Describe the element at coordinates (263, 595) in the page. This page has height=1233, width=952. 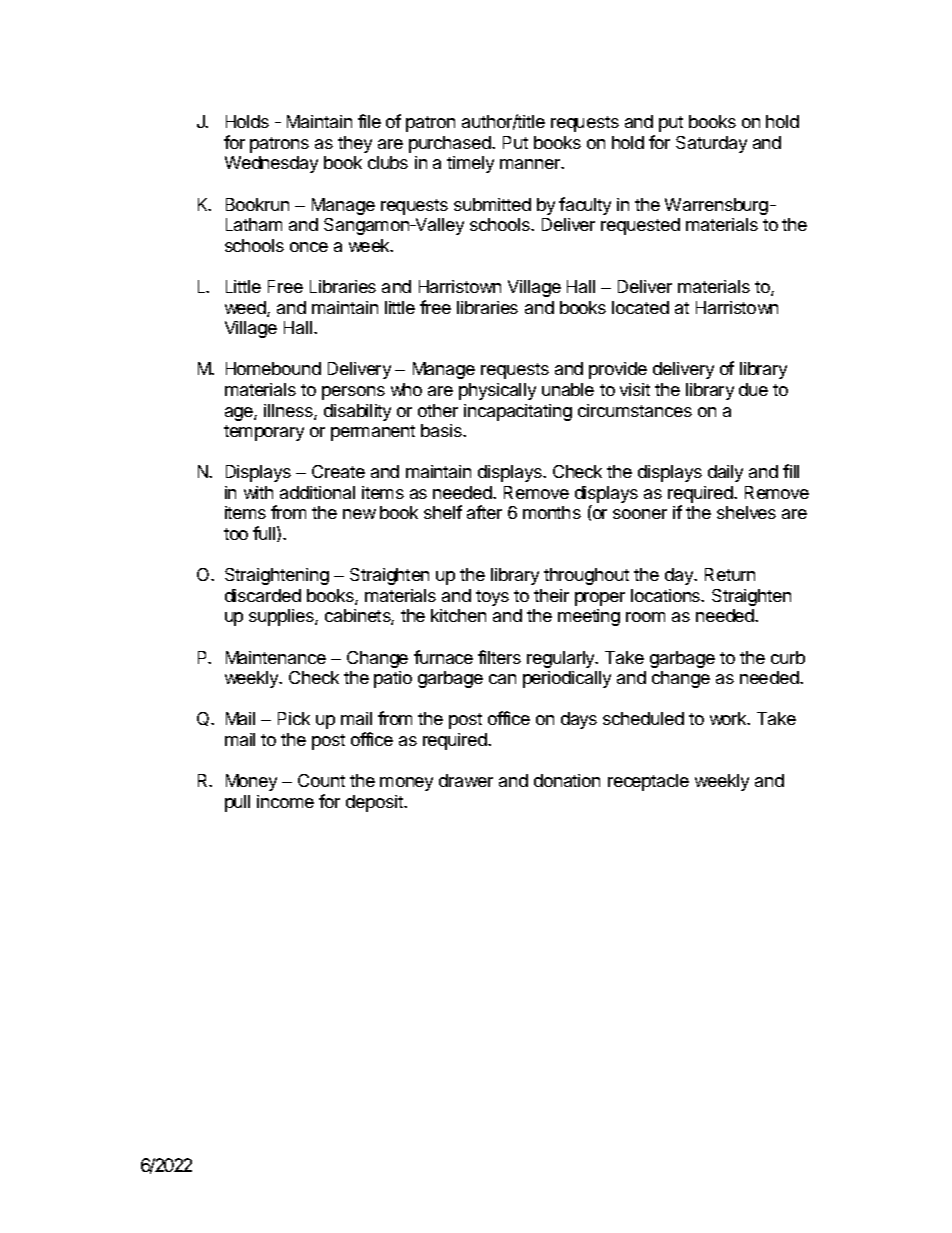
I see `discarded` at that location.
